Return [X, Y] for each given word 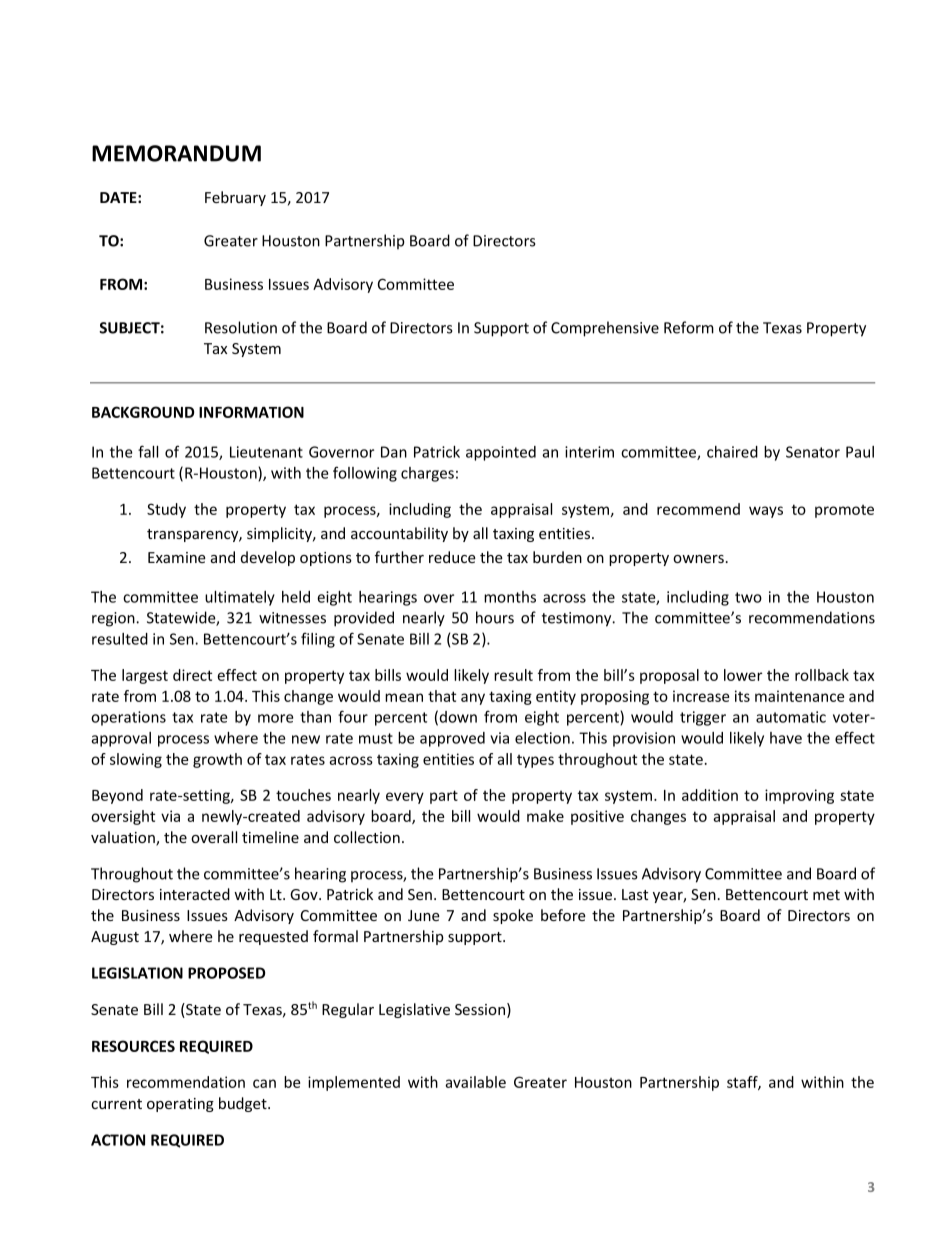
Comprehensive [605, 329]
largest [145, 676]
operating [180, 1105]
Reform [689, 327]
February [235, 198]
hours [495, 617]
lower [743, 675]
